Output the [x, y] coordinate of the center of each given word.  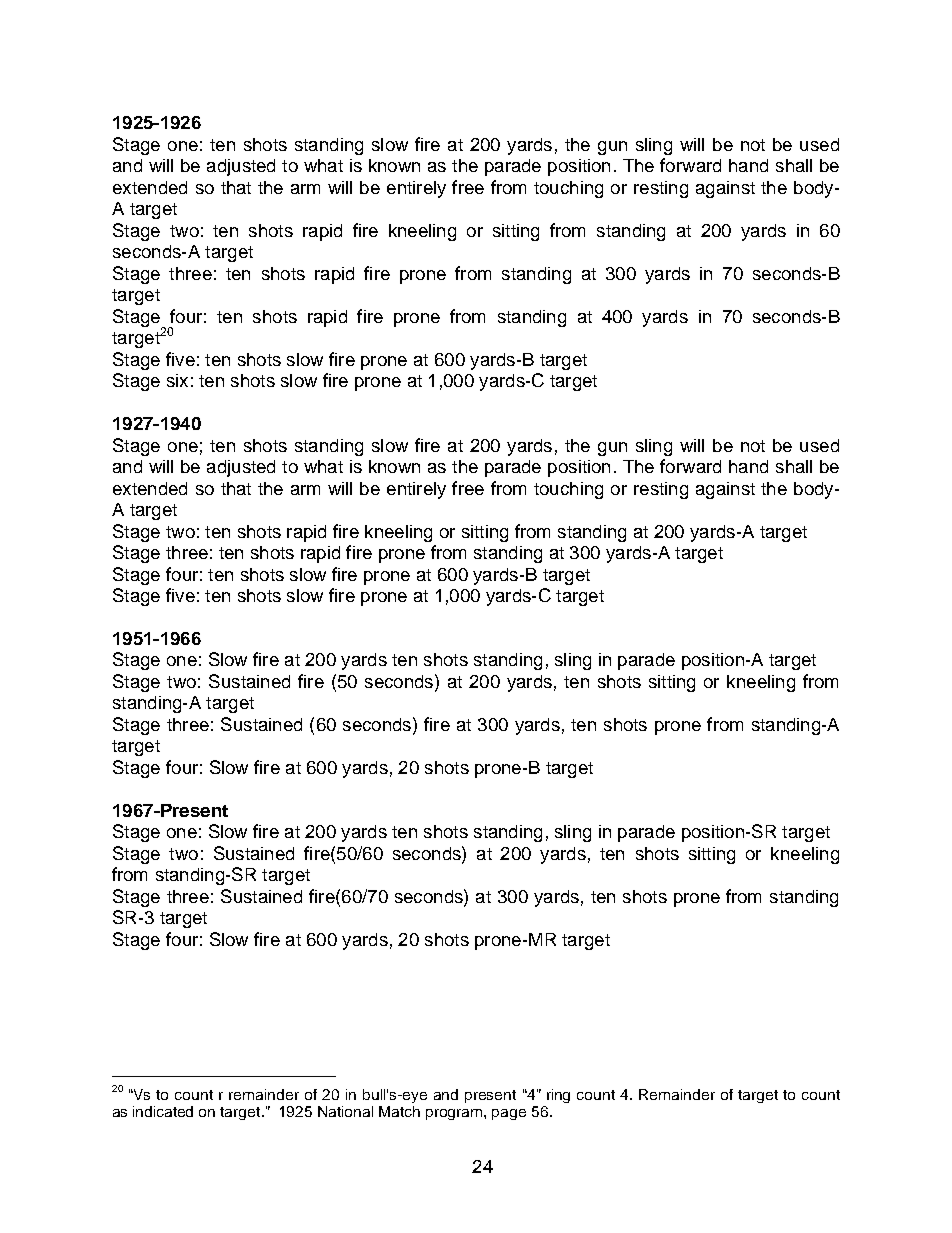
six [177, 380]
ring [558, 1096]
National [345, 1111]
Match [399, 1111]
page [509, 1114]
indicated [163, 1111]
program [455, 1114]
